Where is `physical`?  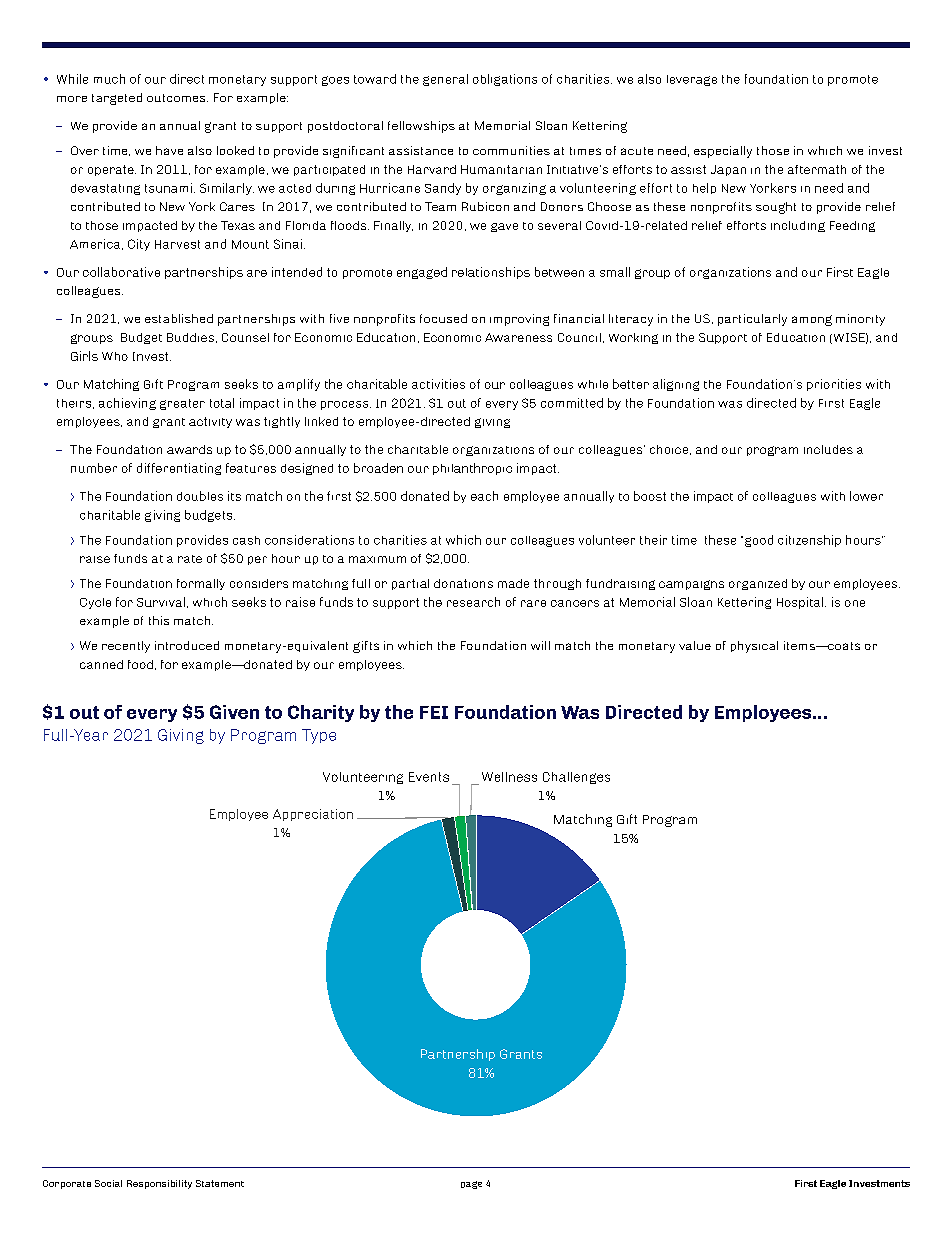
physical is located at coordinates (754, 647).
